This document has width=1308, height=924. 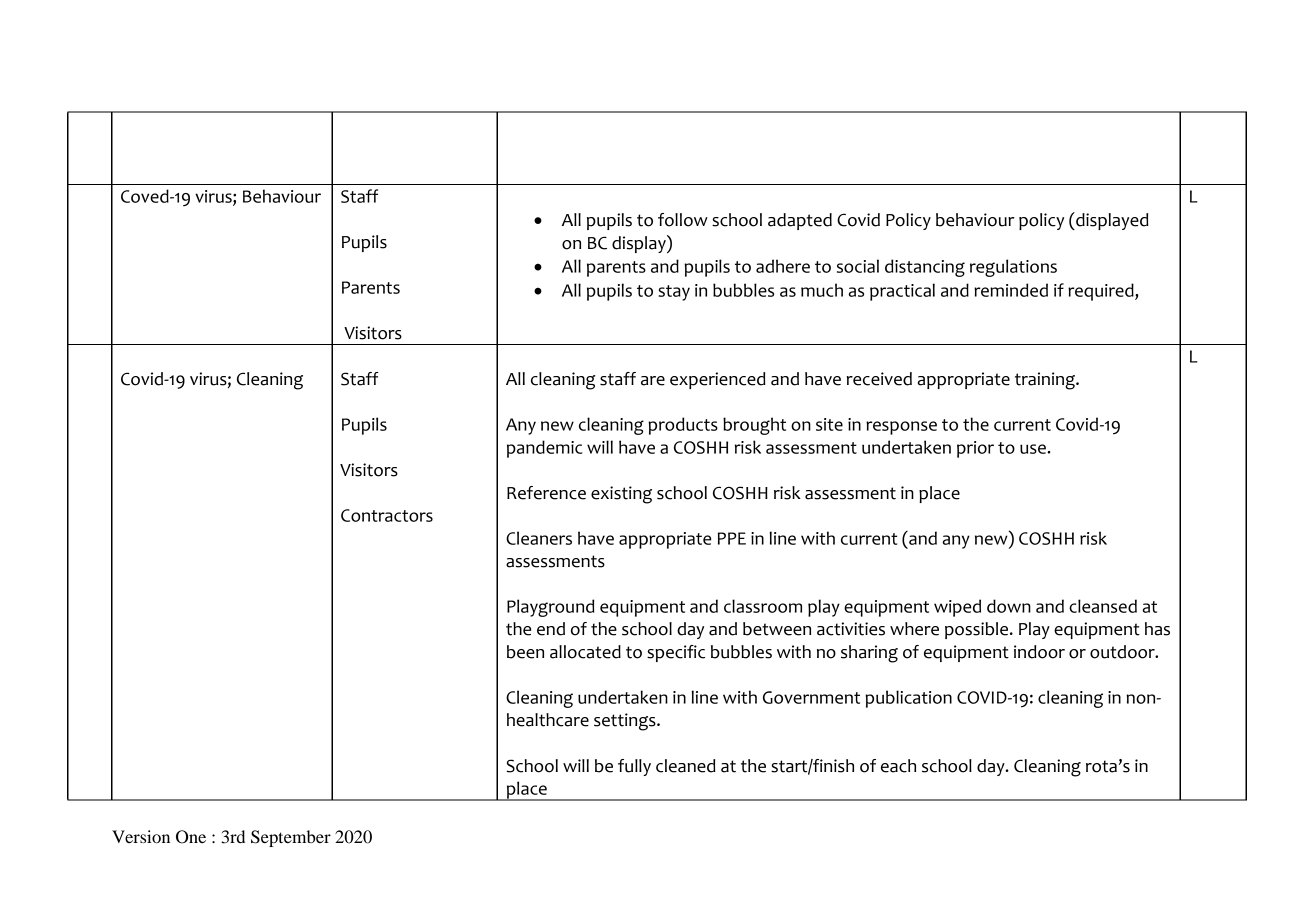 I want to click on Contractors, so click(x=387, y=515).
